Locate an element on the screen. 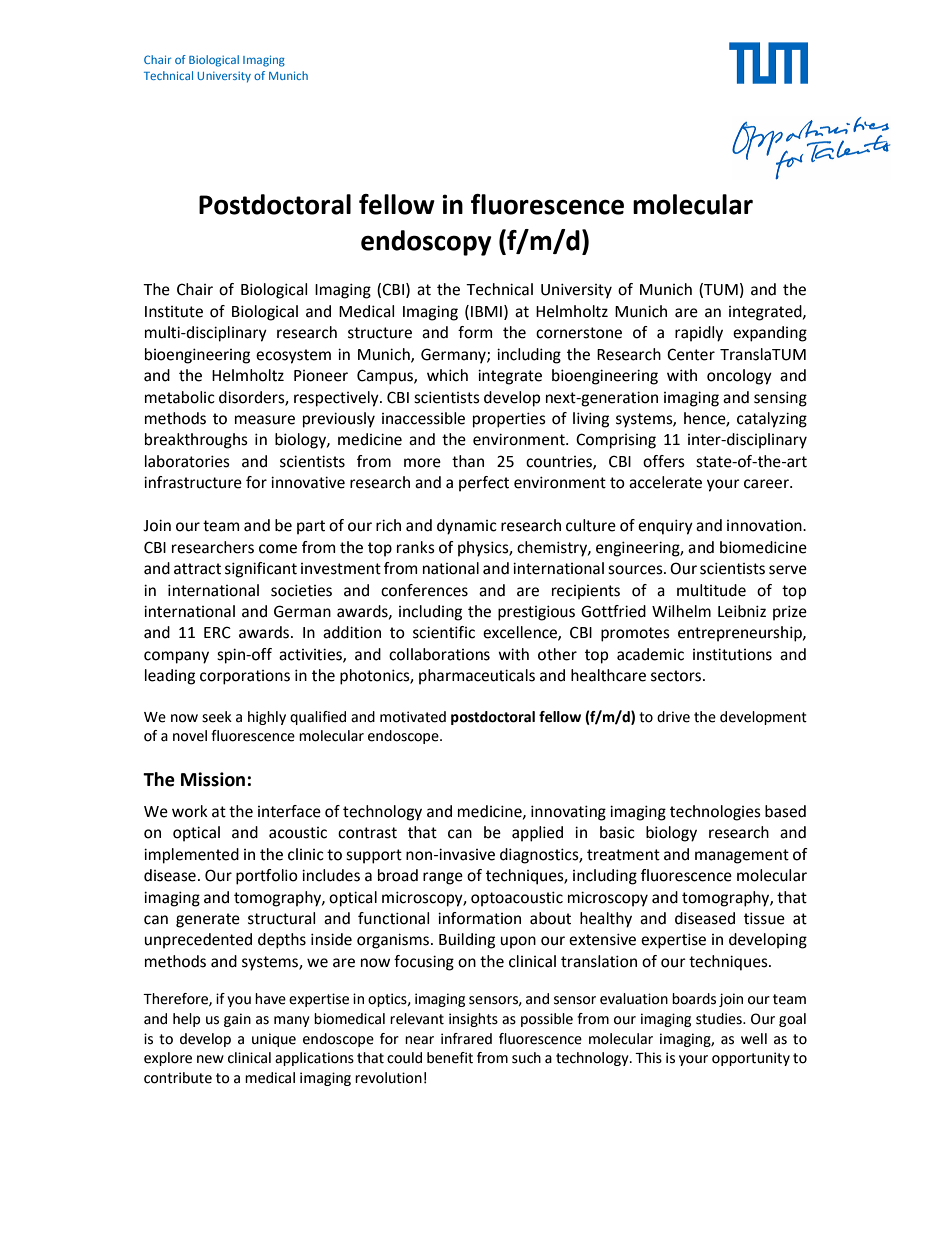  institutions is located at coordinates (732, 654).
